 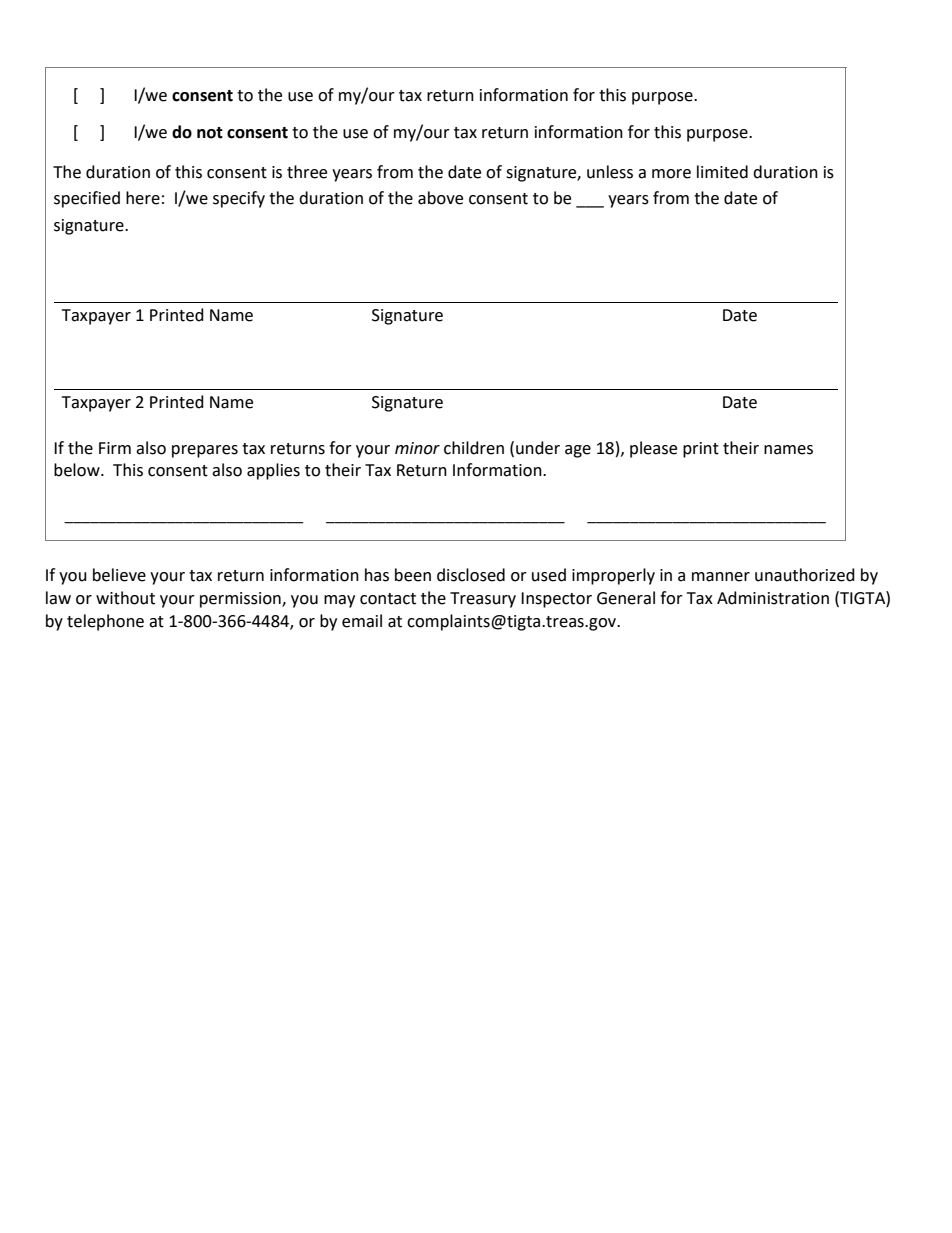 What do you see at coordinates (417, 448) in the page?
I see `minor` at bounding box center [417, 448].
